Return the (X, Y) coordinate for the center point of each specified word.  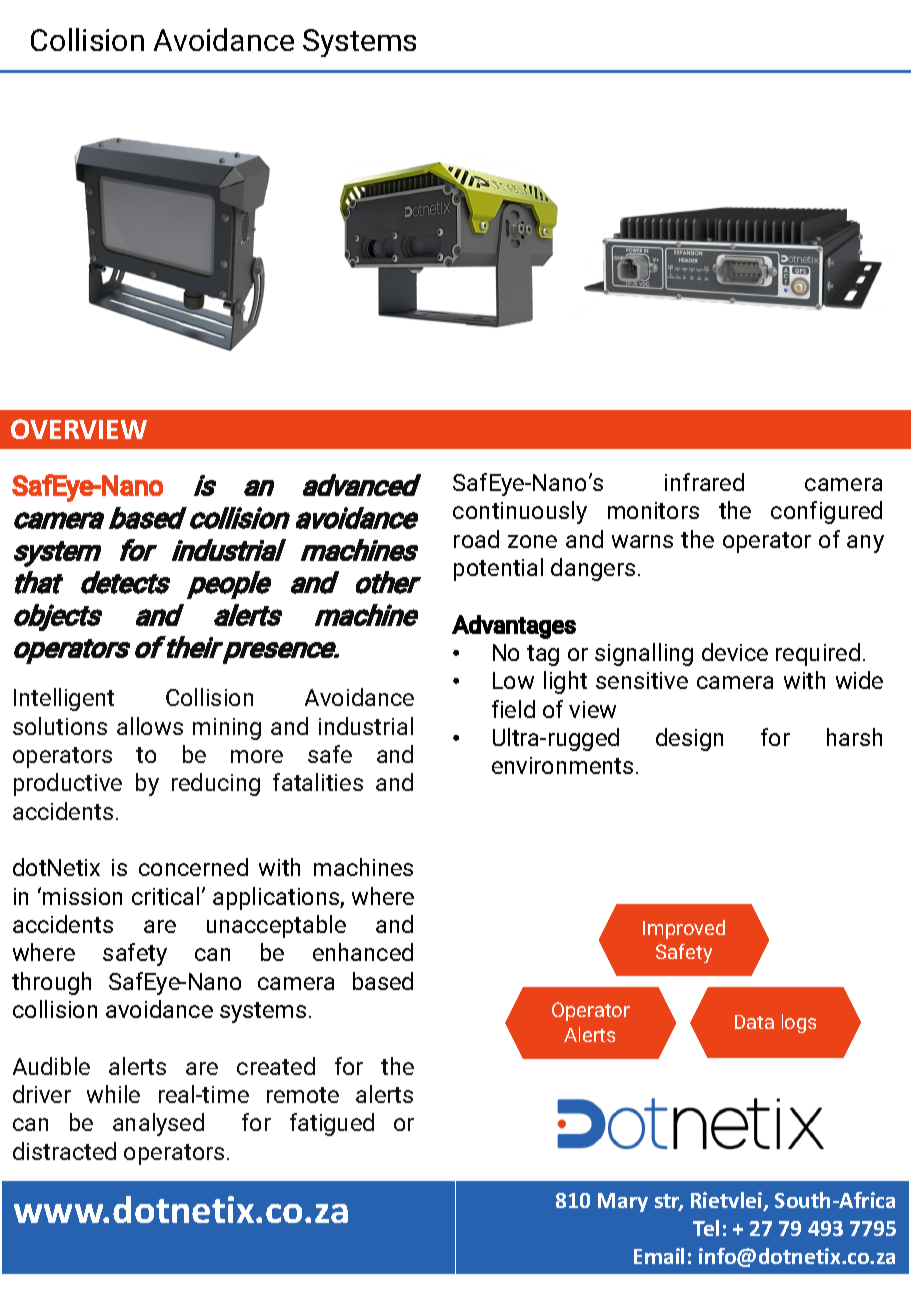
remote (303, 1095)
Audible (51, 1066)
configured (826, 512)
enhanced (363, 952)
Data (754, 1022)
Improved (684, 929)
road (476, 539)
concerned (193, 867)
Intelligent (64, 699)
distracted (64, 1151)
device (735, 652)
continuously (520, 512)
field (513, 709)
